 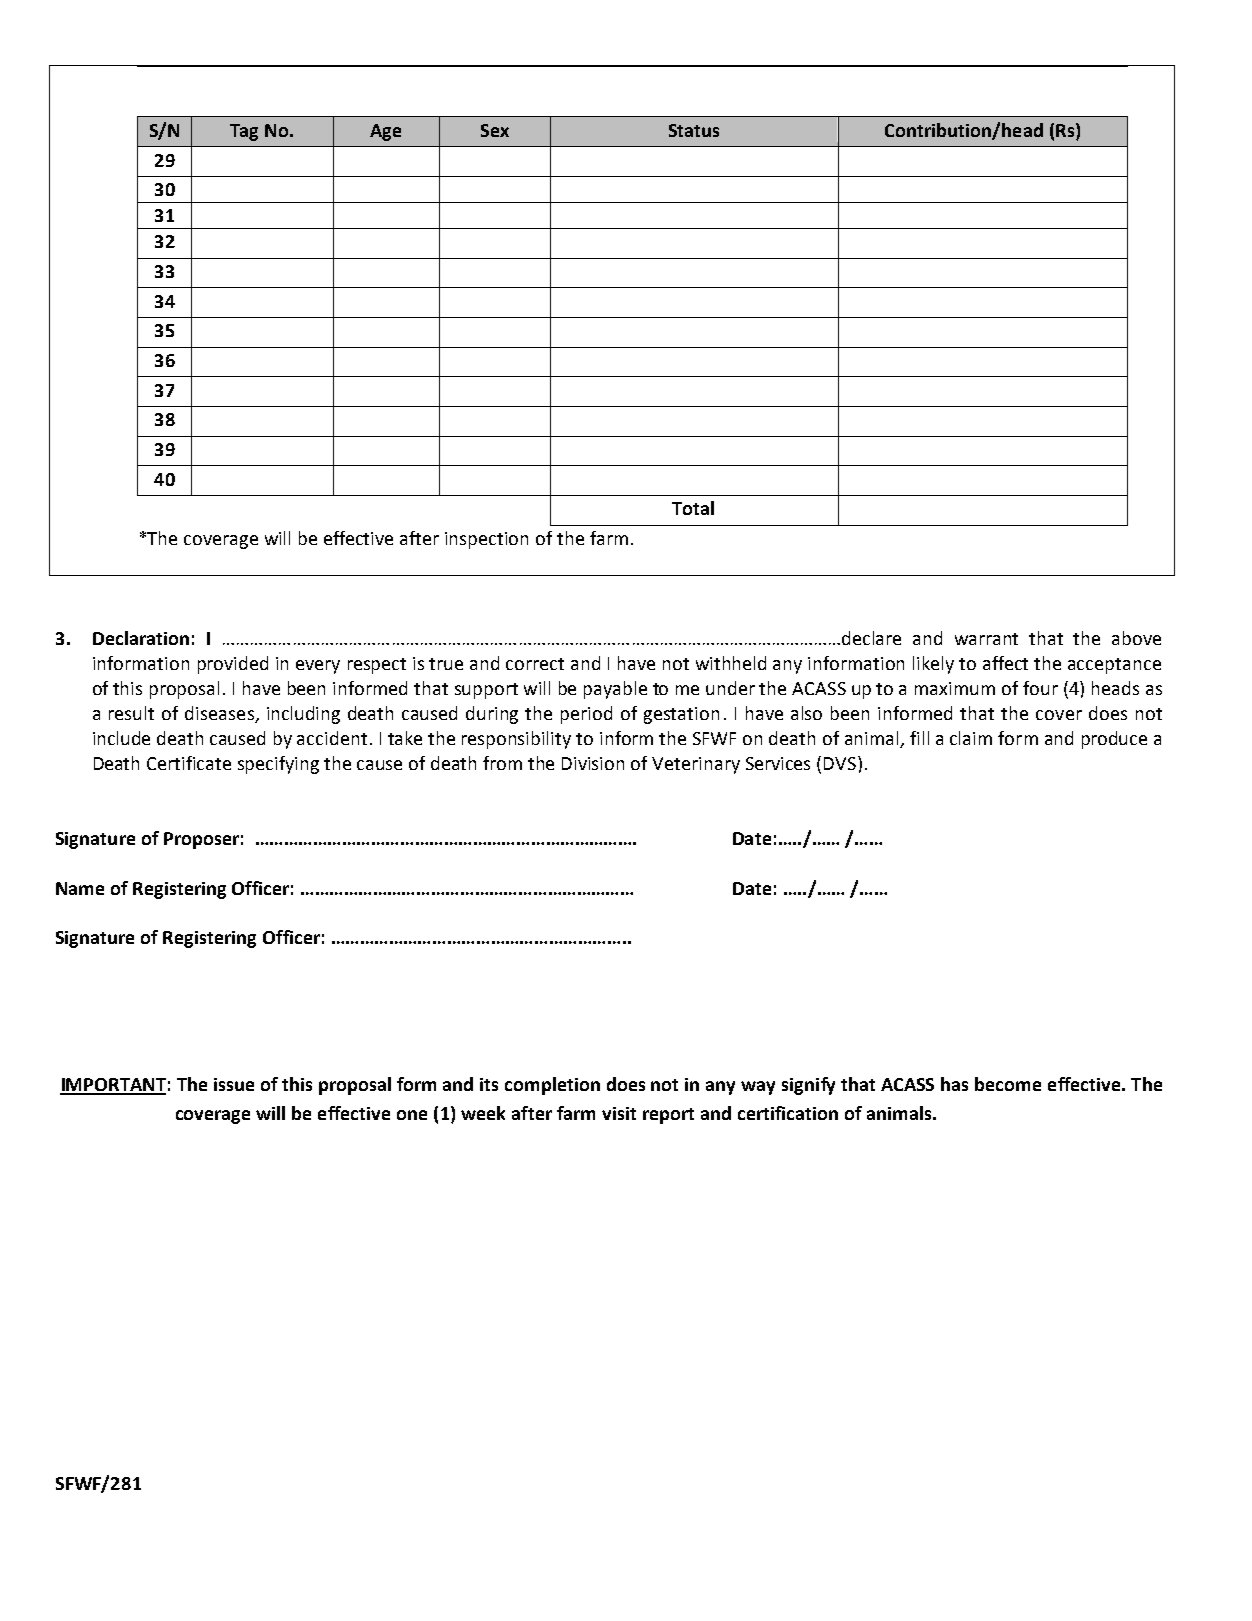 I want to click on claim, so click(x=971, y=738).
